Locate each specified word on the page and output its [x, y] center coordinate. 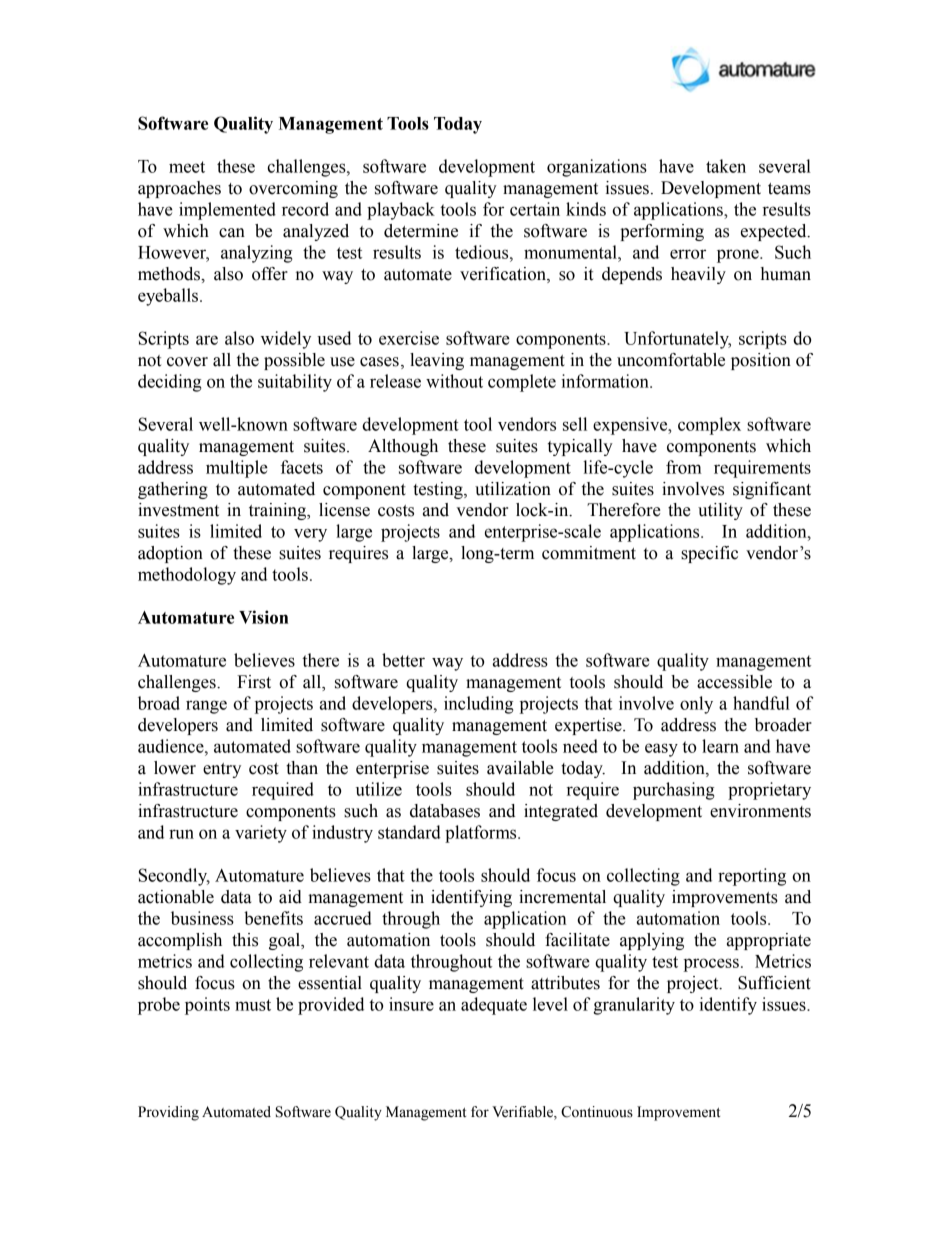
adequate [494, 1006]
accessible [734, 682]
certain [535, 209]
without [454, 381]
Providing [168, 1113]
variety [261, 834]
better [403, 660]
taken [726, 166]
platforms [482, 834]
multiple [237, 469]
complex [709, 426]
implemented [227, 211]
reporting [752, 877]
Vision [263, 617]
